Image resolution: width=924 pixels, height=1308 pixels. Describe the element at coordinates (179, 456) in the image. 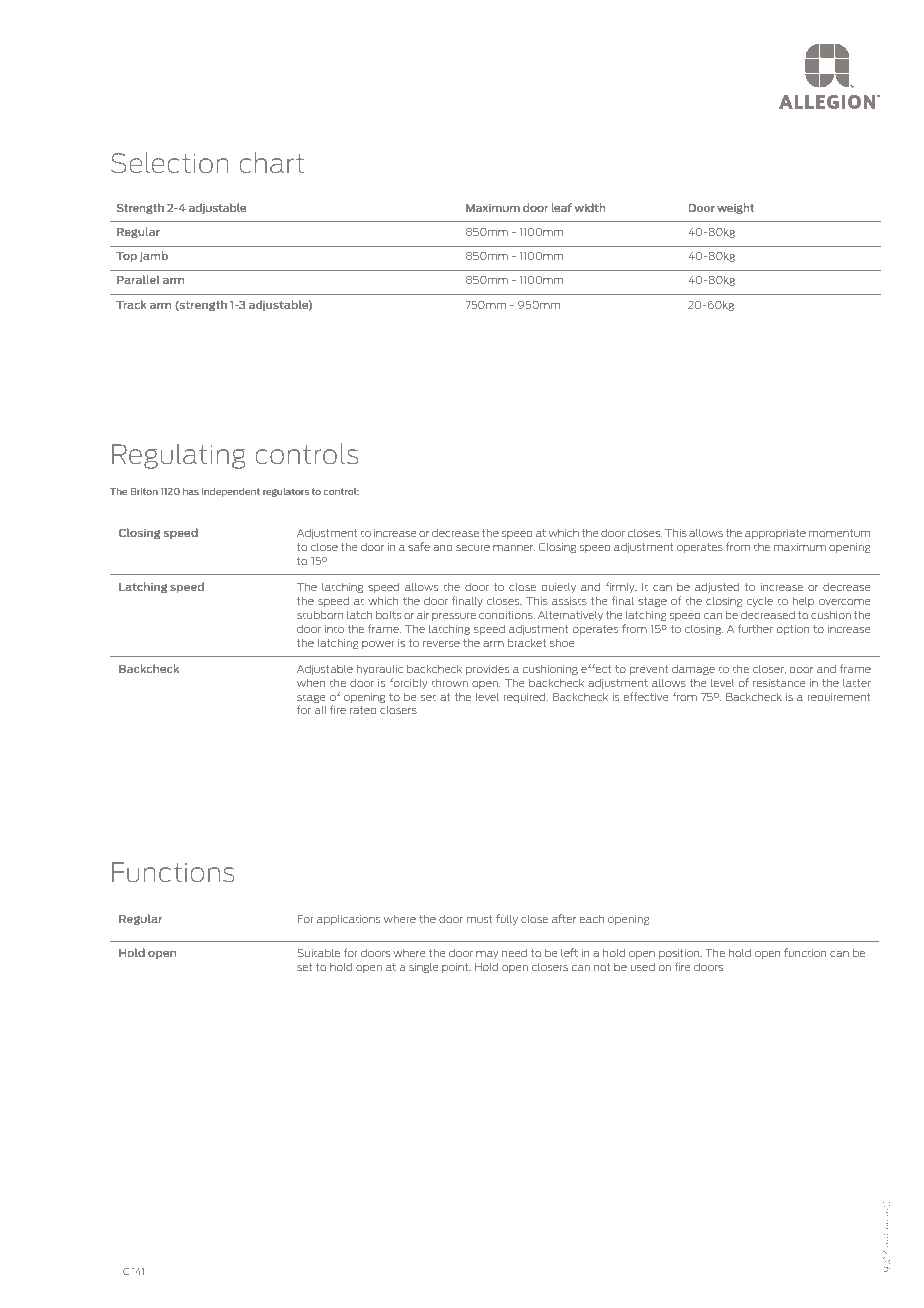

I see `Regulating` at that location.
